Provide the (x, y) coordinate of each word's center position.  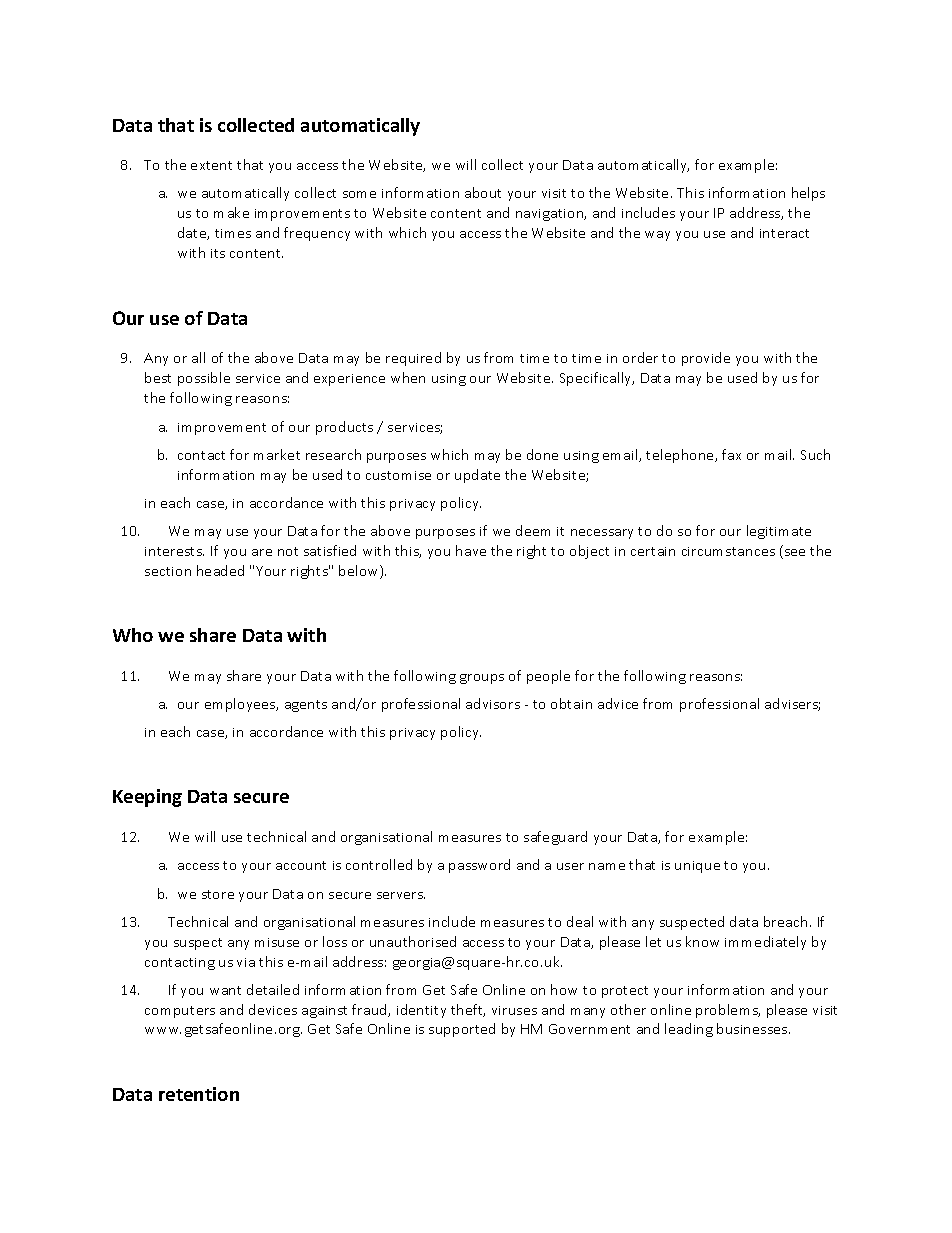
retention (199, 1094)
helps (808, 194)
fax (731, 454)
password (479, 866)
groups (482, 679)
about (483, 192)
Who (133, 635)
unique (697, 867)
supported (462, 1030)
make (231, 212)
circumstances (728, 551)
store (218, 894)
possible (204, 379)
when (408, 377)
